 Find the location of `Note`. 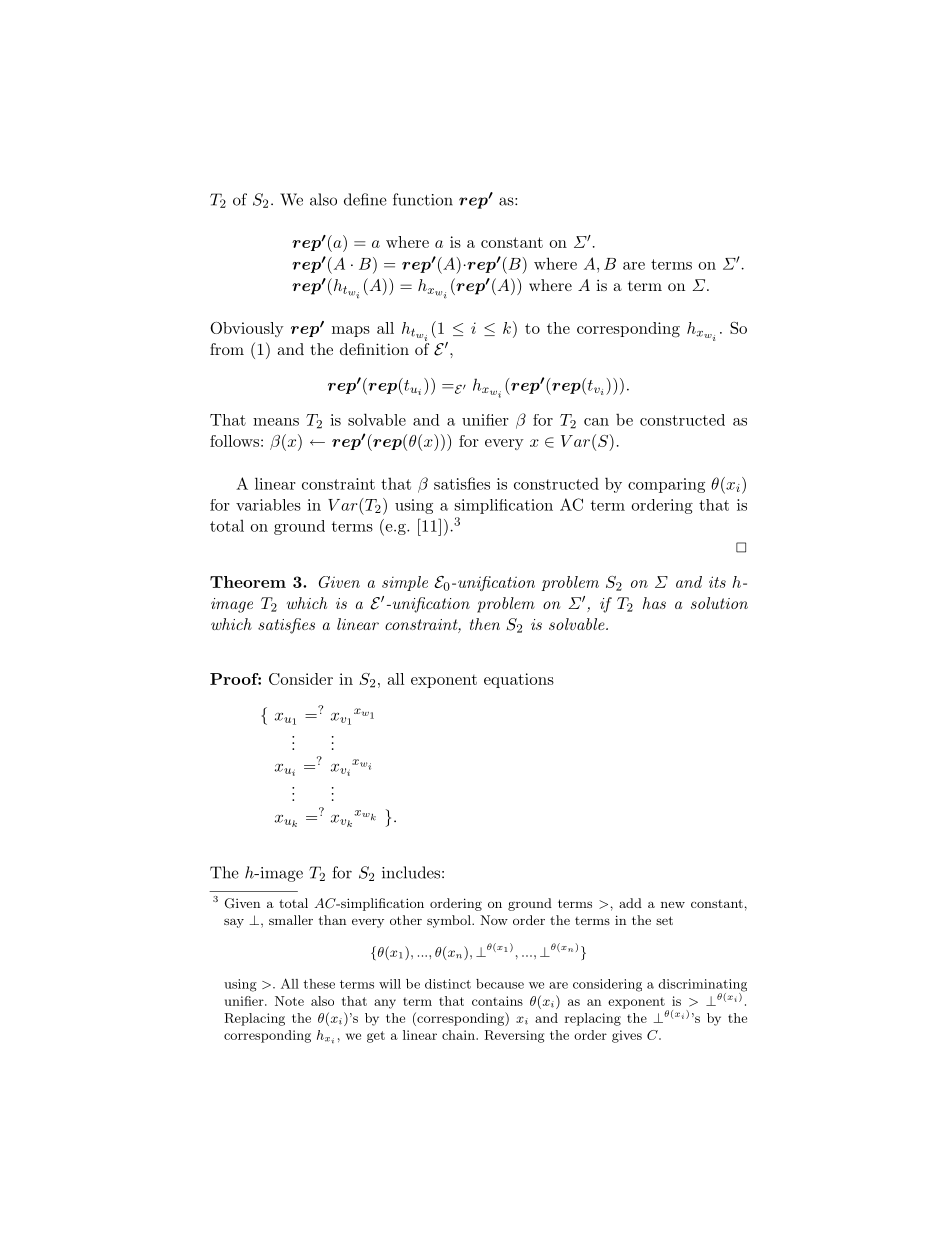

Note is located at coordinates (289, 1001).
